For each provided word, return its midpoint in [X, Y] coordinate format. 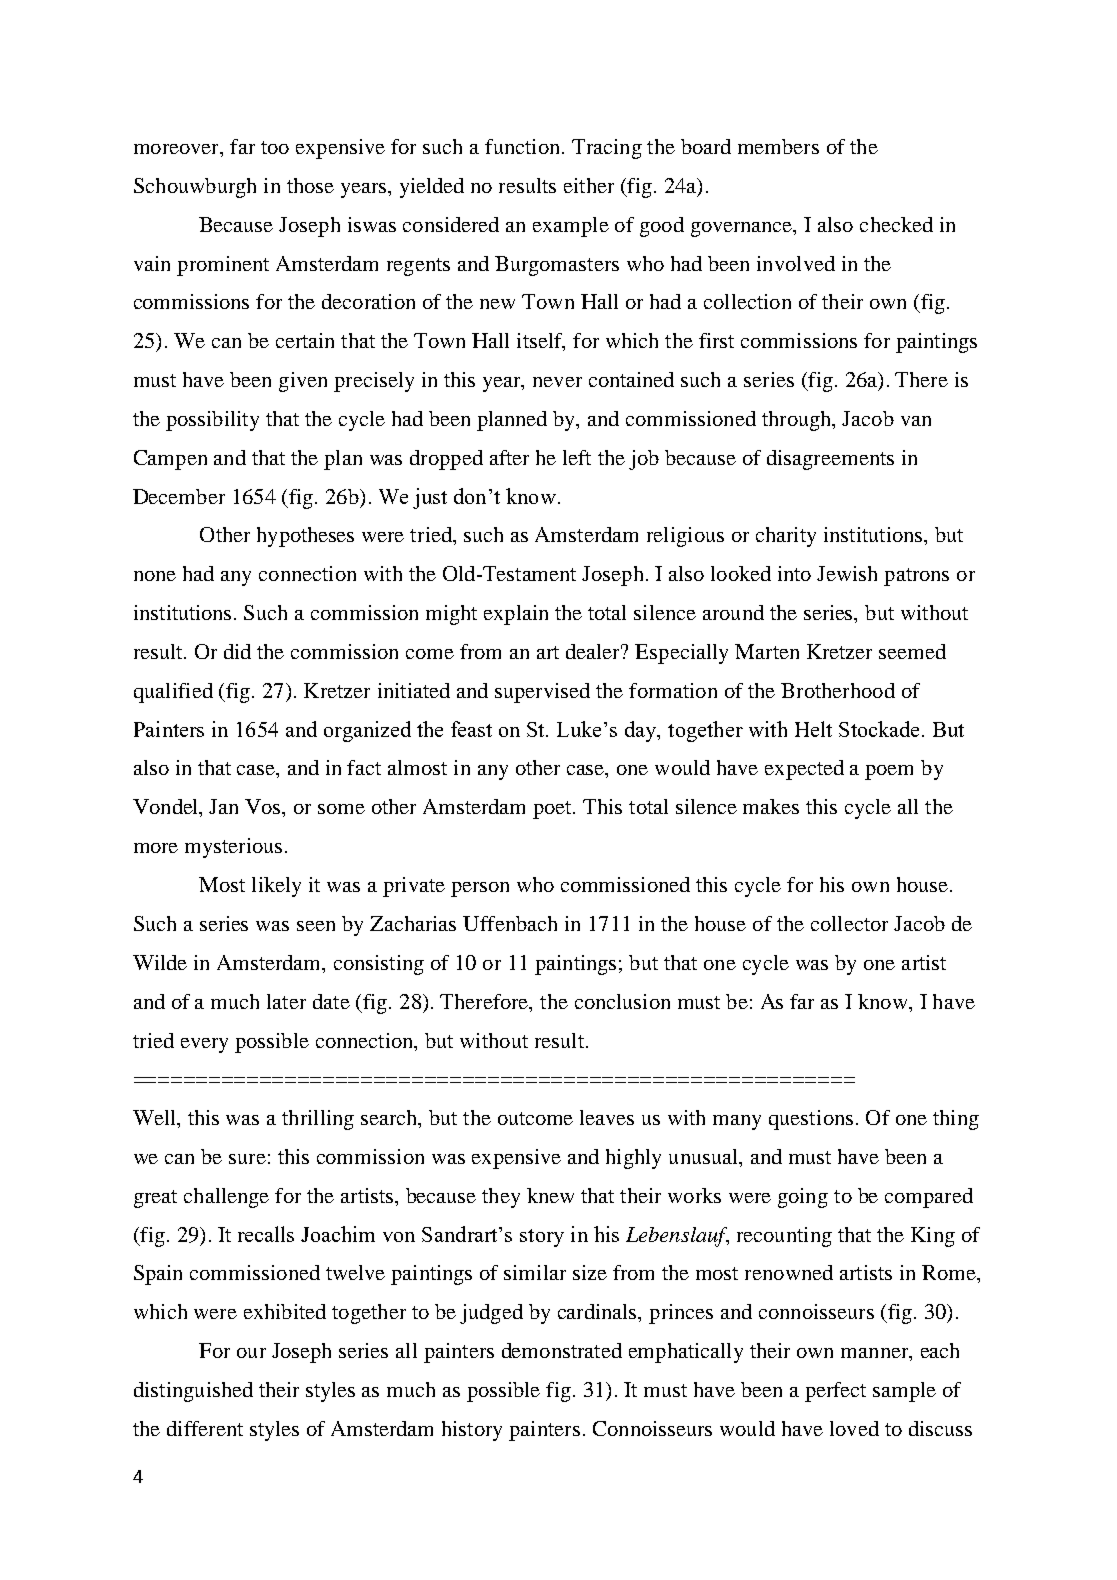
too [275, 147]
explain [516, 615]
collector [849, 923]
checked [896, 224]
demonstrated [562, 1350]
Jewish [847, 573]
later [286, 1001]
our [251, 1353]
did [237, 651]
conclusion [622, 1001]
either [589, 185]
